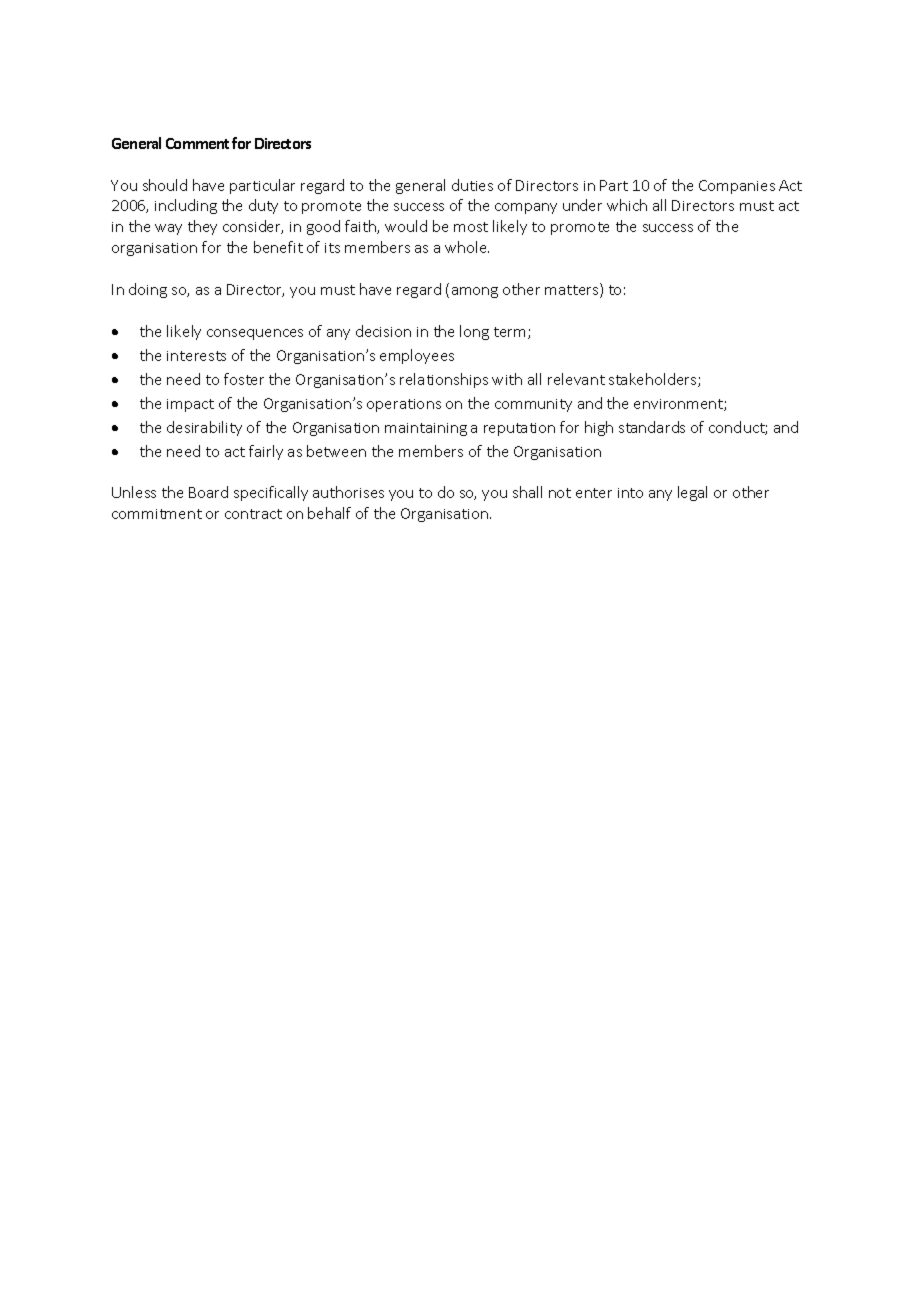  I want to click on desirability, so click(204, 428).
